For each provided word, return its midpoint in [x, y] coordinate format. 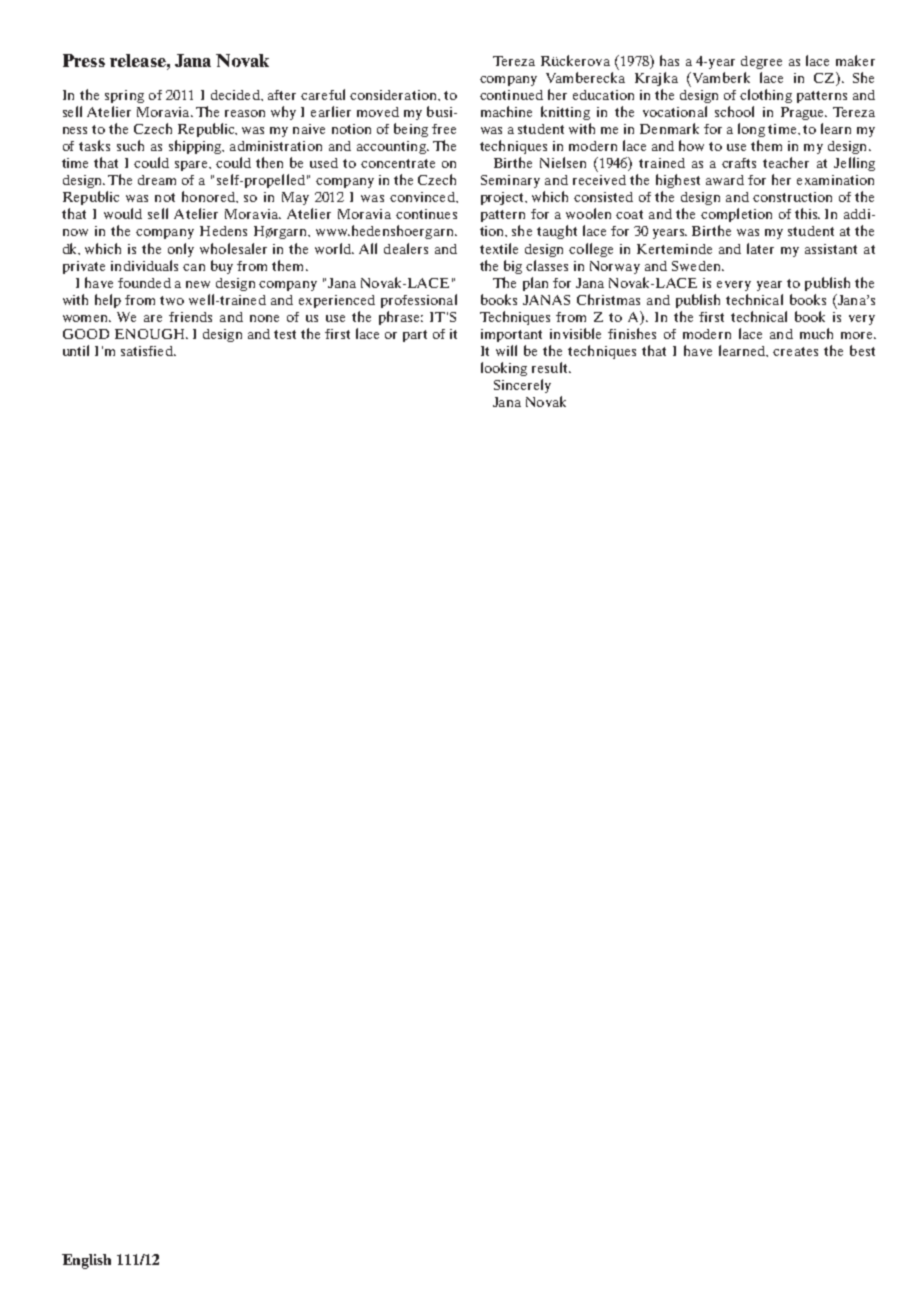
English [86, 1261]
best [862, 350]
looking [504, 369]
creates [795, 351]
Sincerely [522, 386]
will [506, 350]
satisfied [148, 351]
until [76, 350]
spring [124, 96]
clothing [766, 96]
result [551, 367]
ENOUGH [151, 334]
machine [506, 111]
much [816, 333]
